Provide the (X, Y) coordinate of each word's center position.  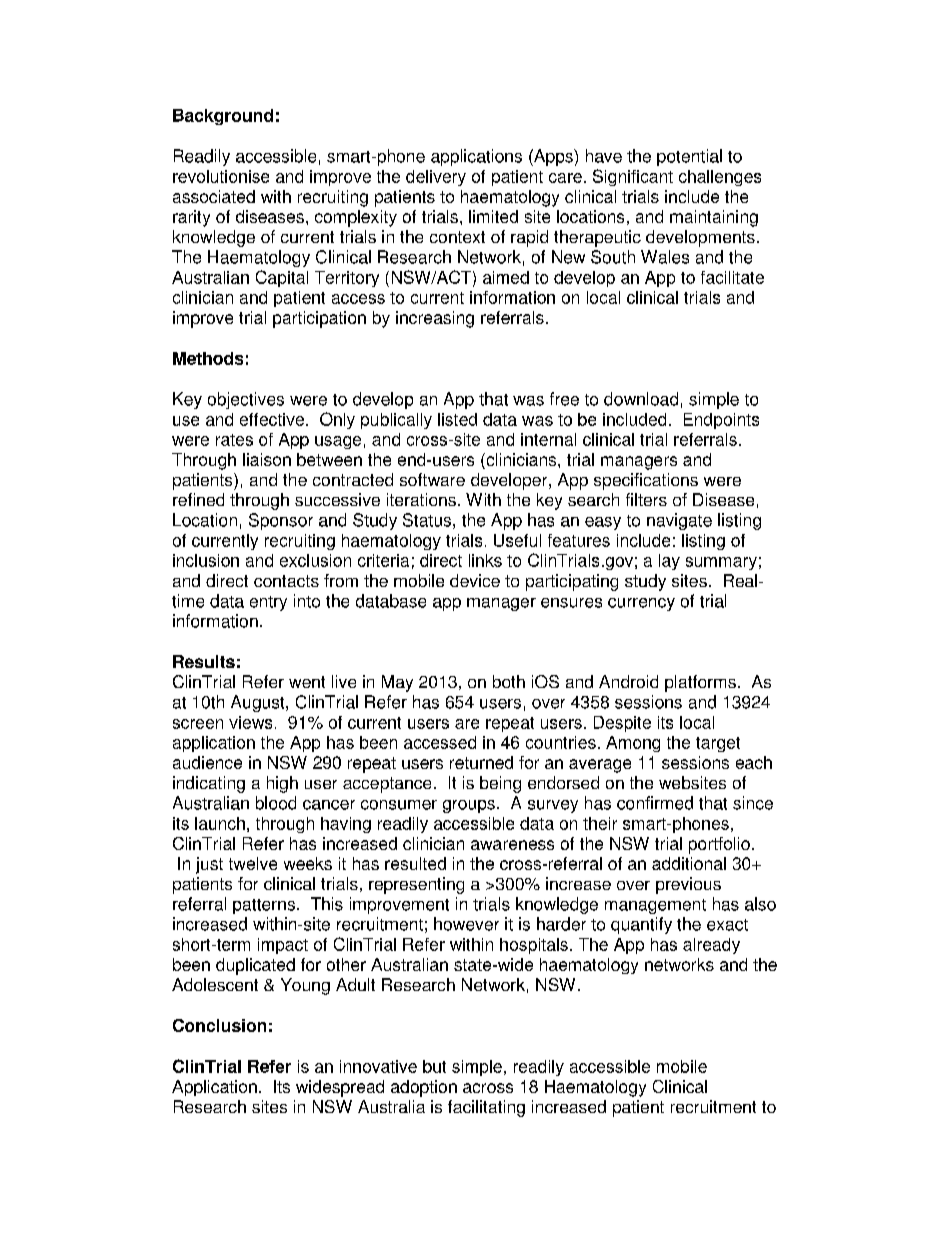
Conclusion (219, 1025)
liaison (267, 459)
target (718, 744)
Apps (553, 157)
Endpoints (721, 421)
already (711, 946)
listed (457, 419)
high (282, 784)
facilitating (486, 1108)
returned (481, 762)
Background (223, 117)
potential (689, 157)
